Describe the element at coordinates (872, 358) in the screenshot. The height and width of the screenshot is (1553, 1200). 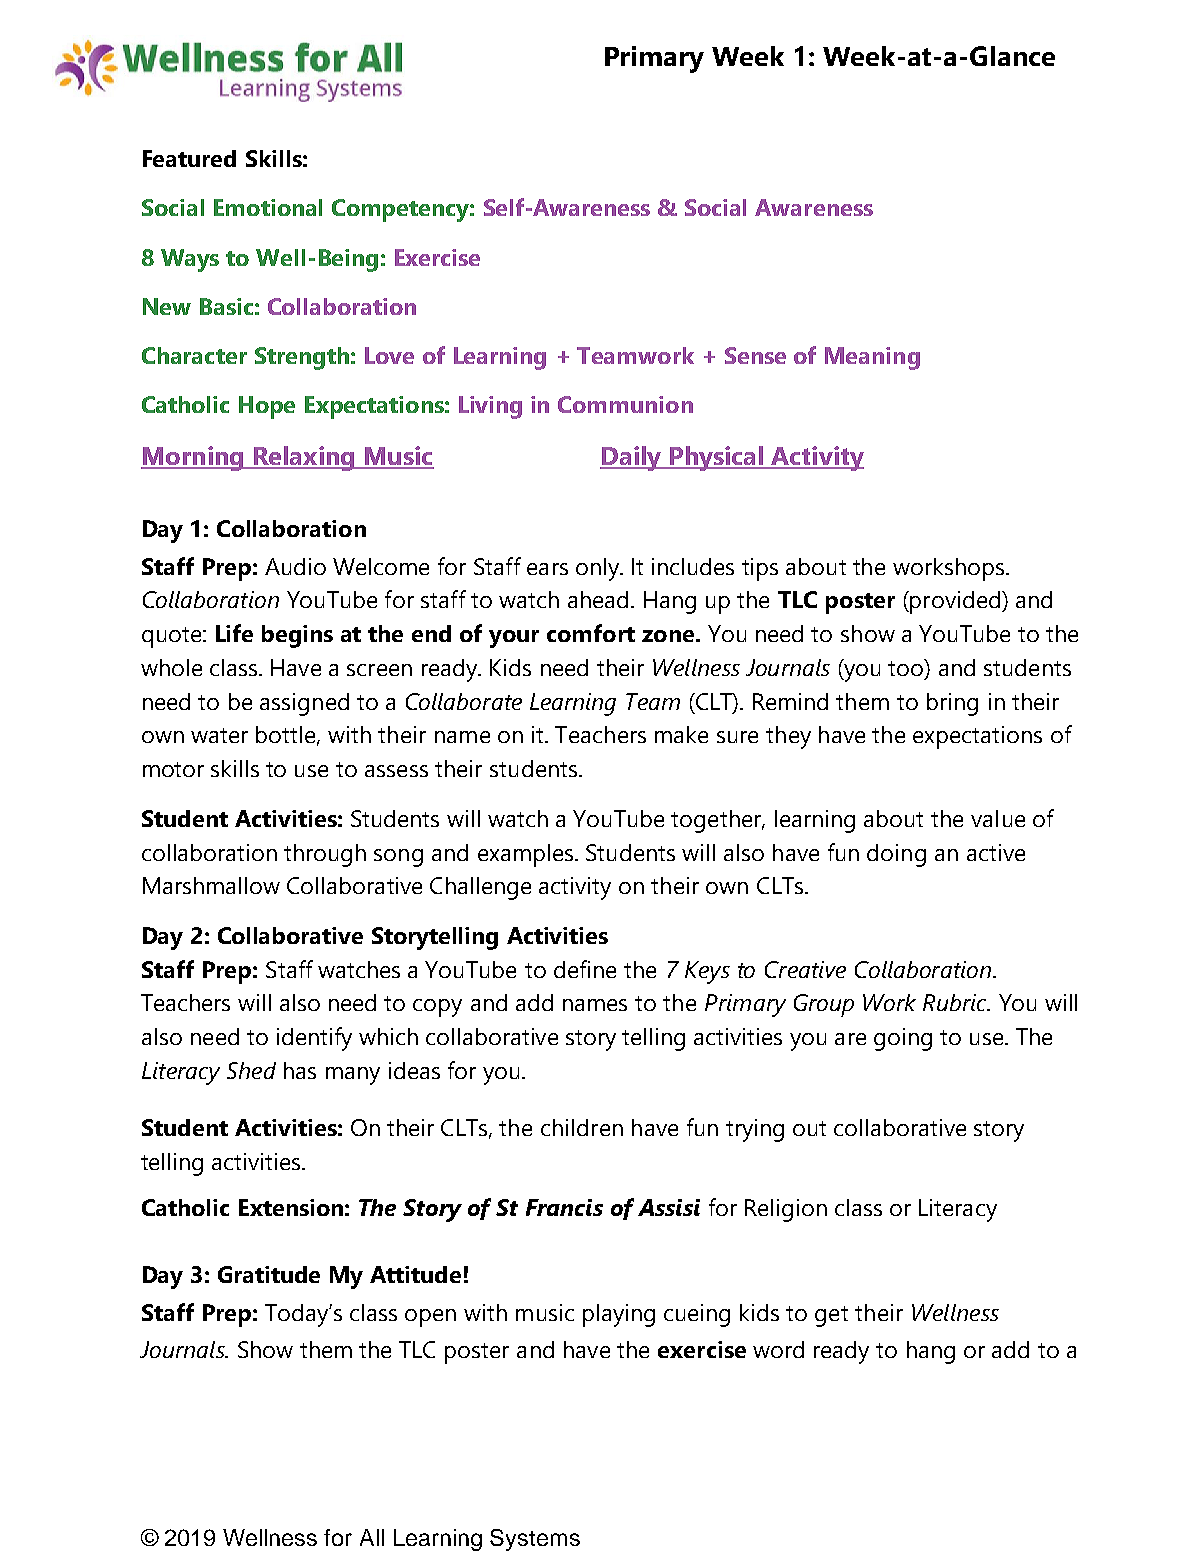
I see `Meaning` at that location.
